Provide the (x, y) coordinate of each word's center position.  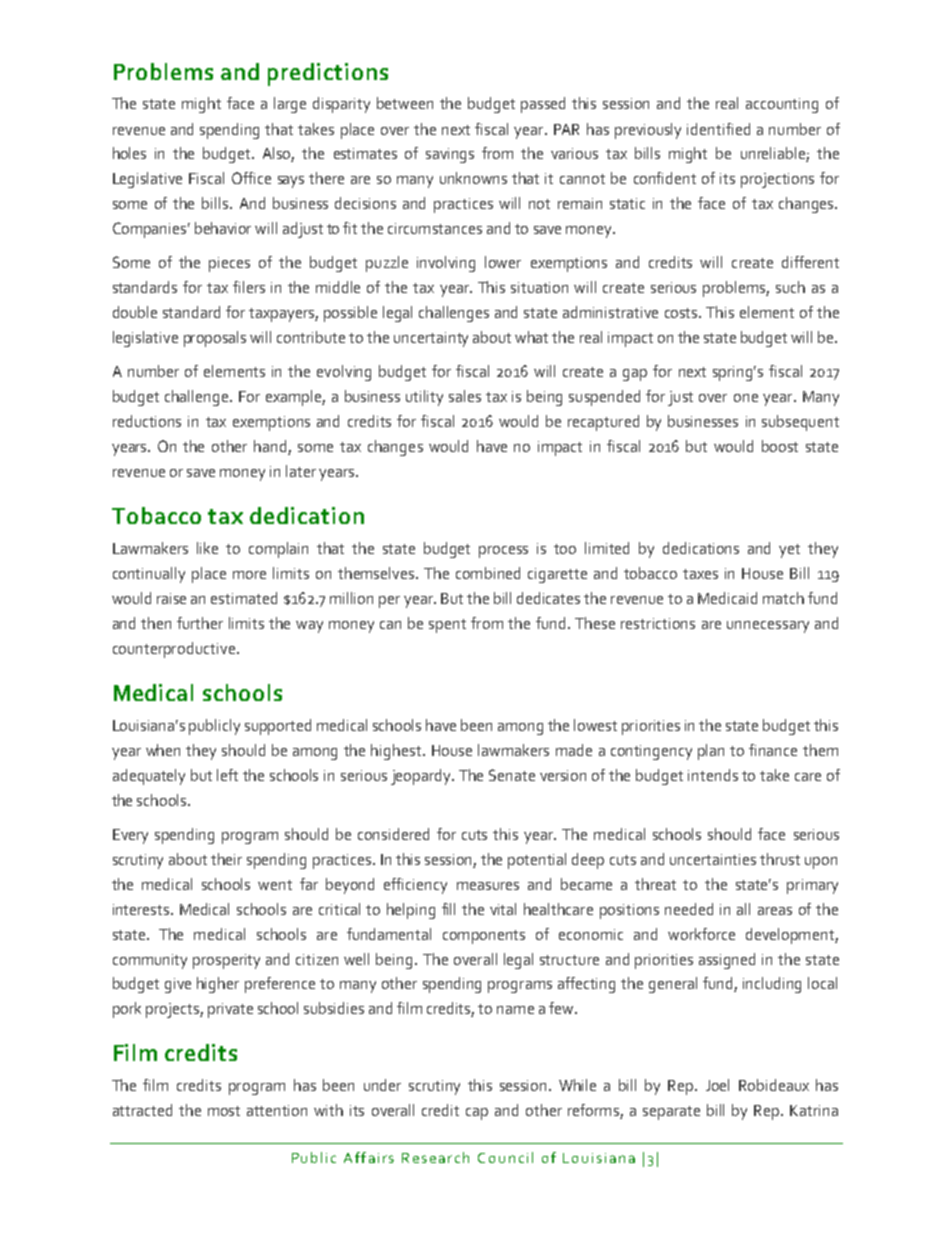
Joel (717, 1085)
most (224, 1111)
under (382, 1085)
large (290, 105)
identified (718, 129)
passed (543, 105)
